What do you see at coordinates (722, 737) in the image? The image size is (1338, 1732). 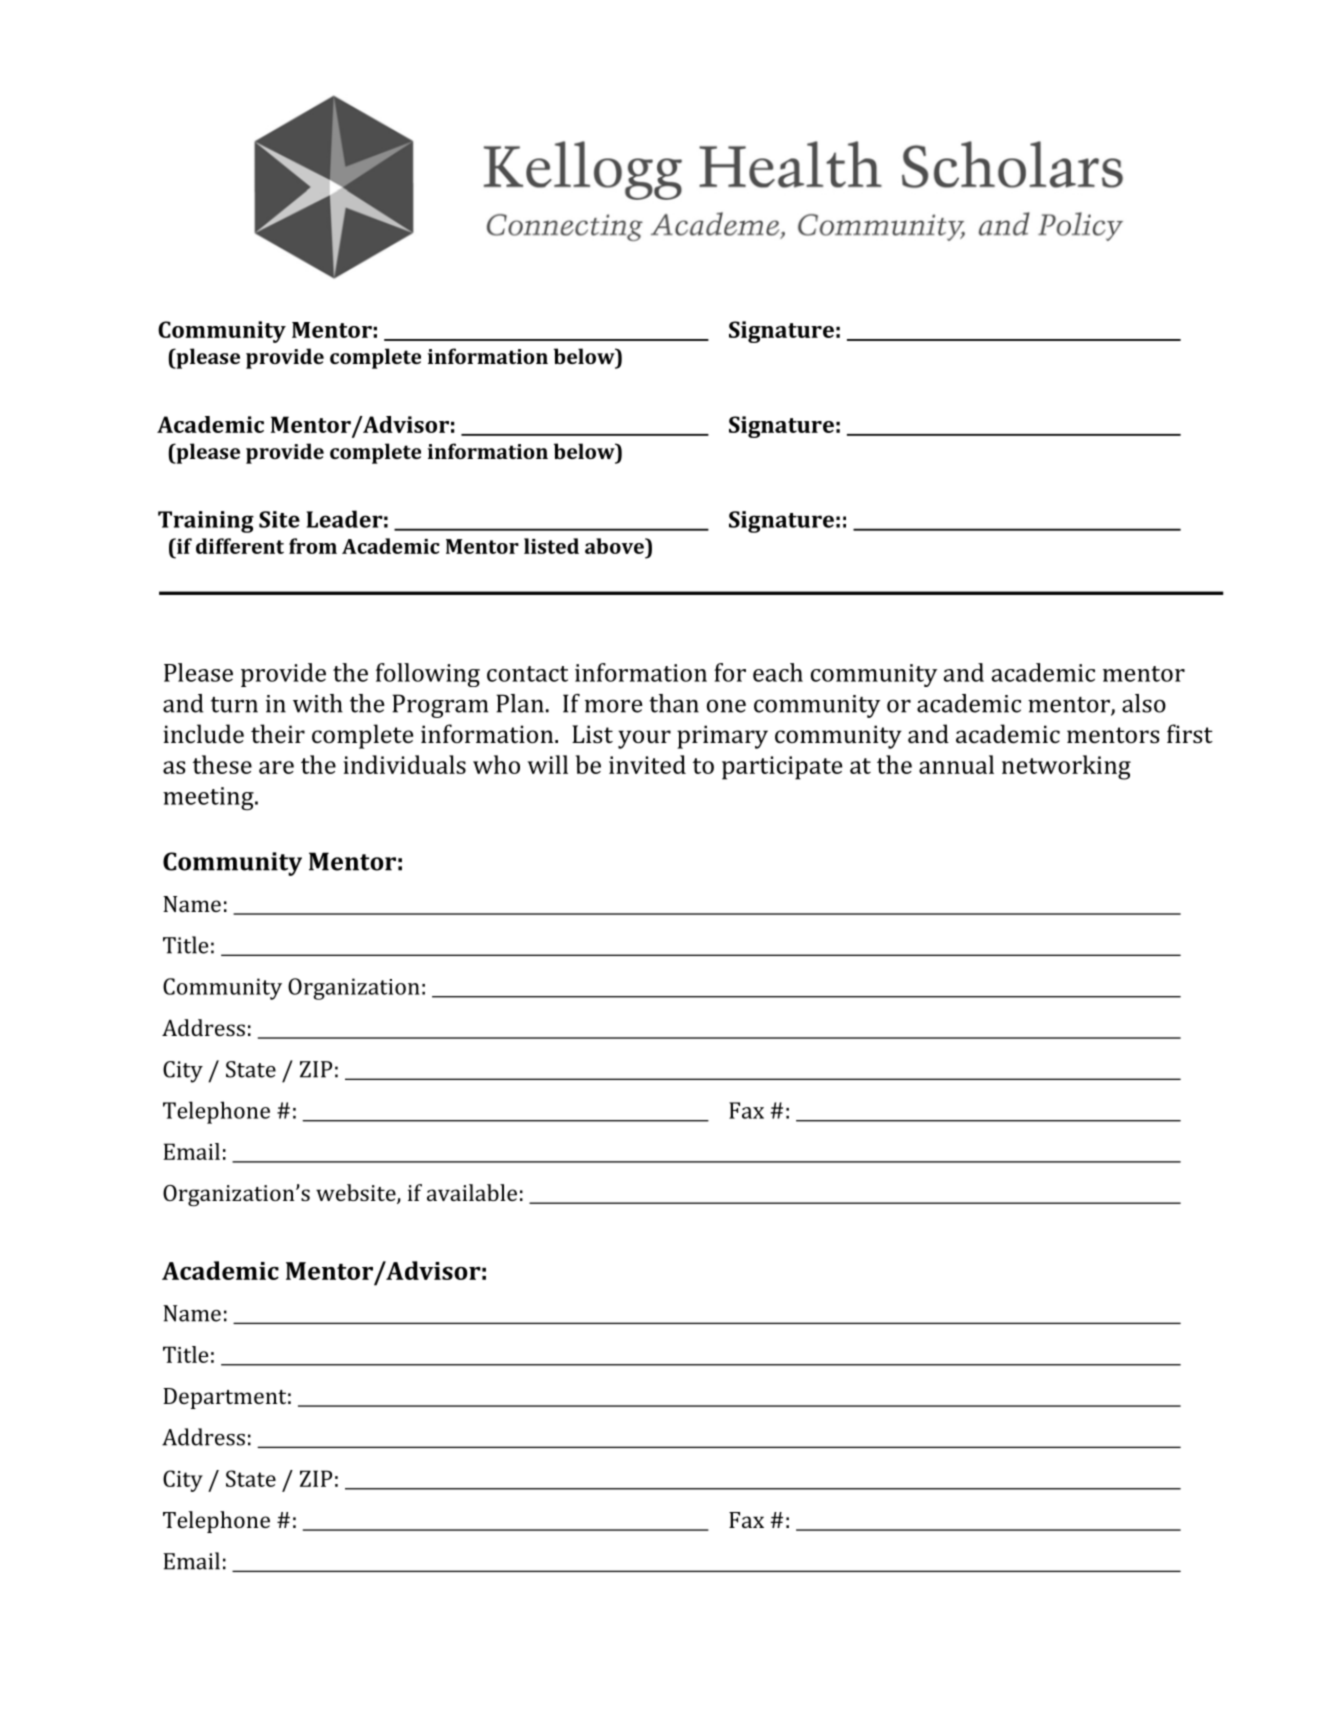 I see `primary` at bounding box center [722, 737].
